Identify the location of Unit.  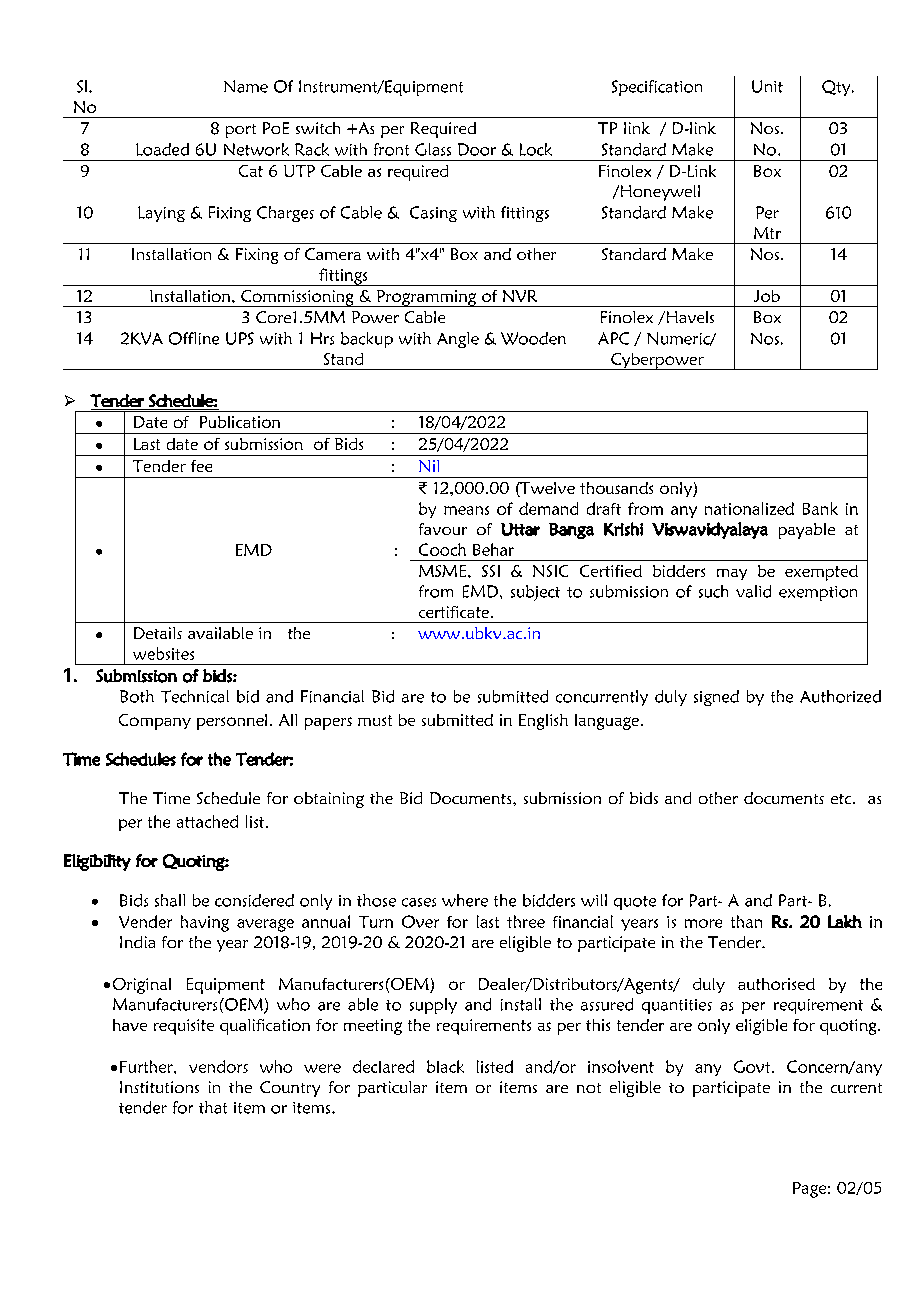
(767, 86).
